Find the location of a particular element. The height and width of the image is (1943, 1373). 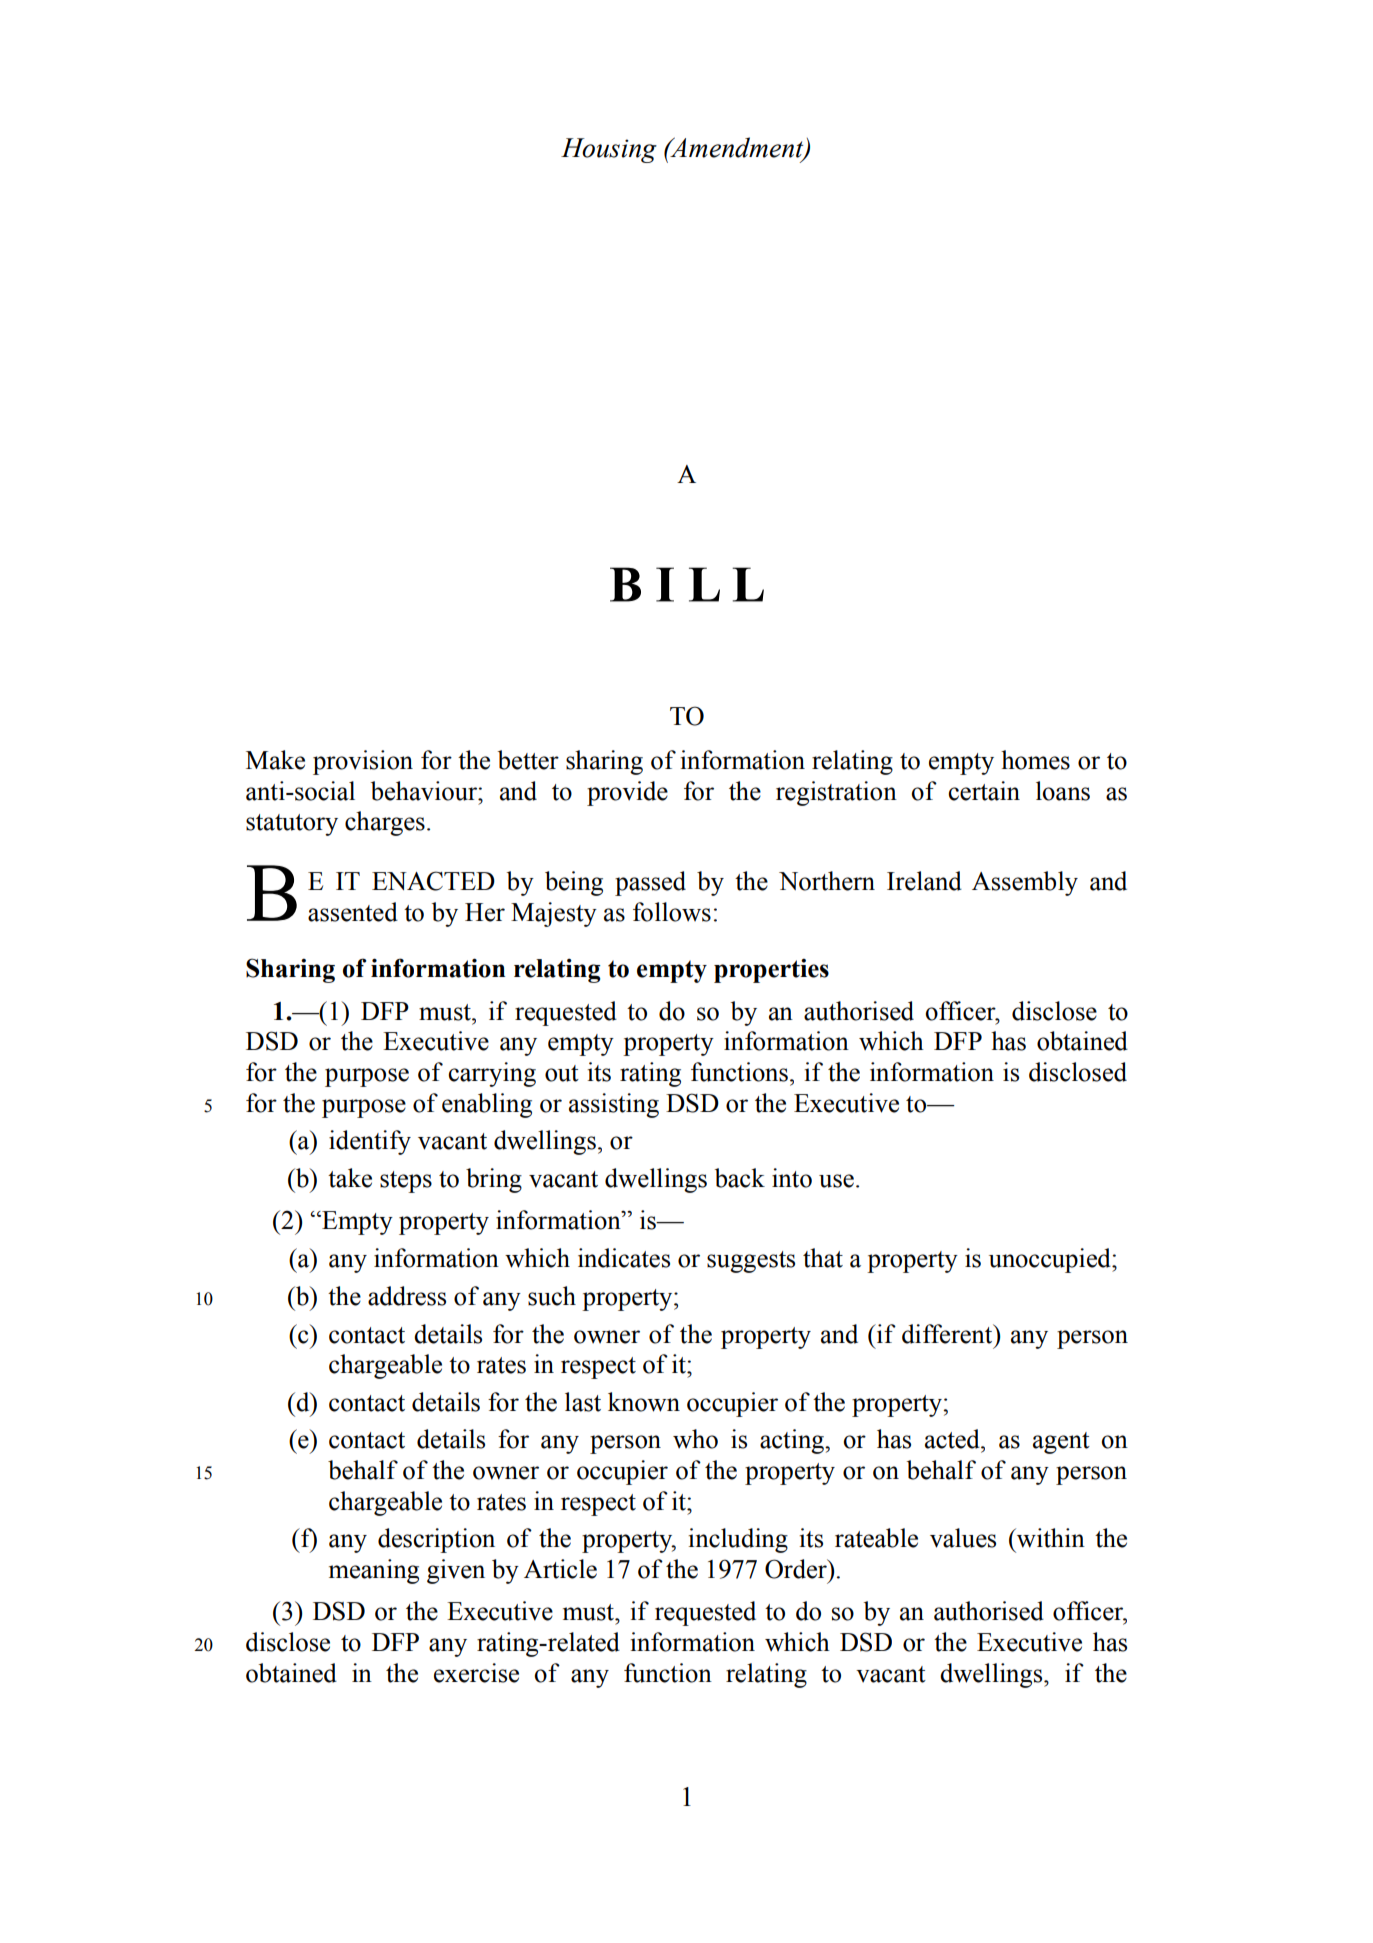

values is located at coordinates (963, 1538).
